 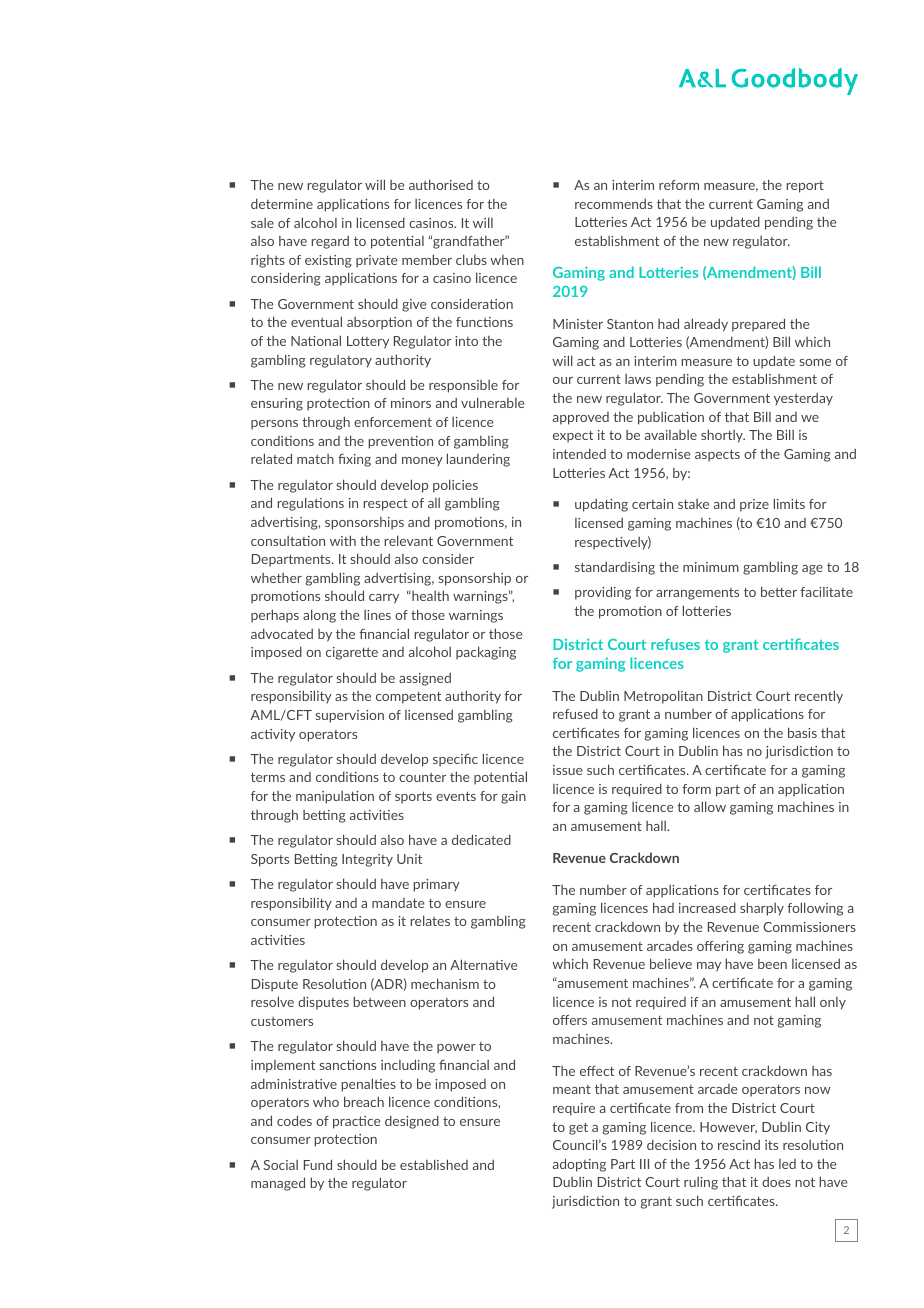 What do you see at coordinates (507, 260) in the page?
I see `when` at bounding box center [507, 260].
